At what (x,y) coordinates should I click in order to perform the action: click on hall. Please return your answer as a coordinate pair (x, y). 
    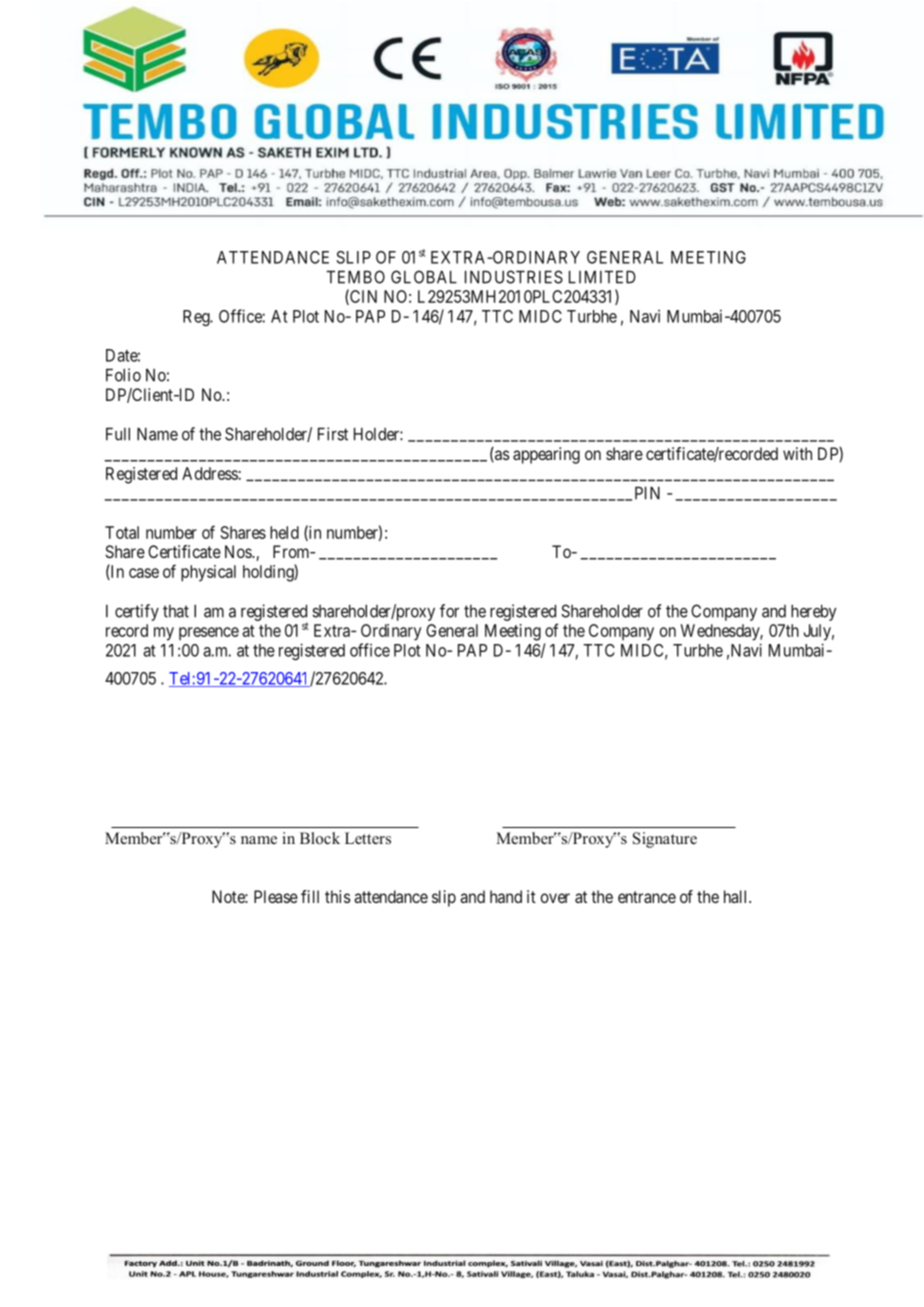
    Looking at the image, I should click on (737, 896).
